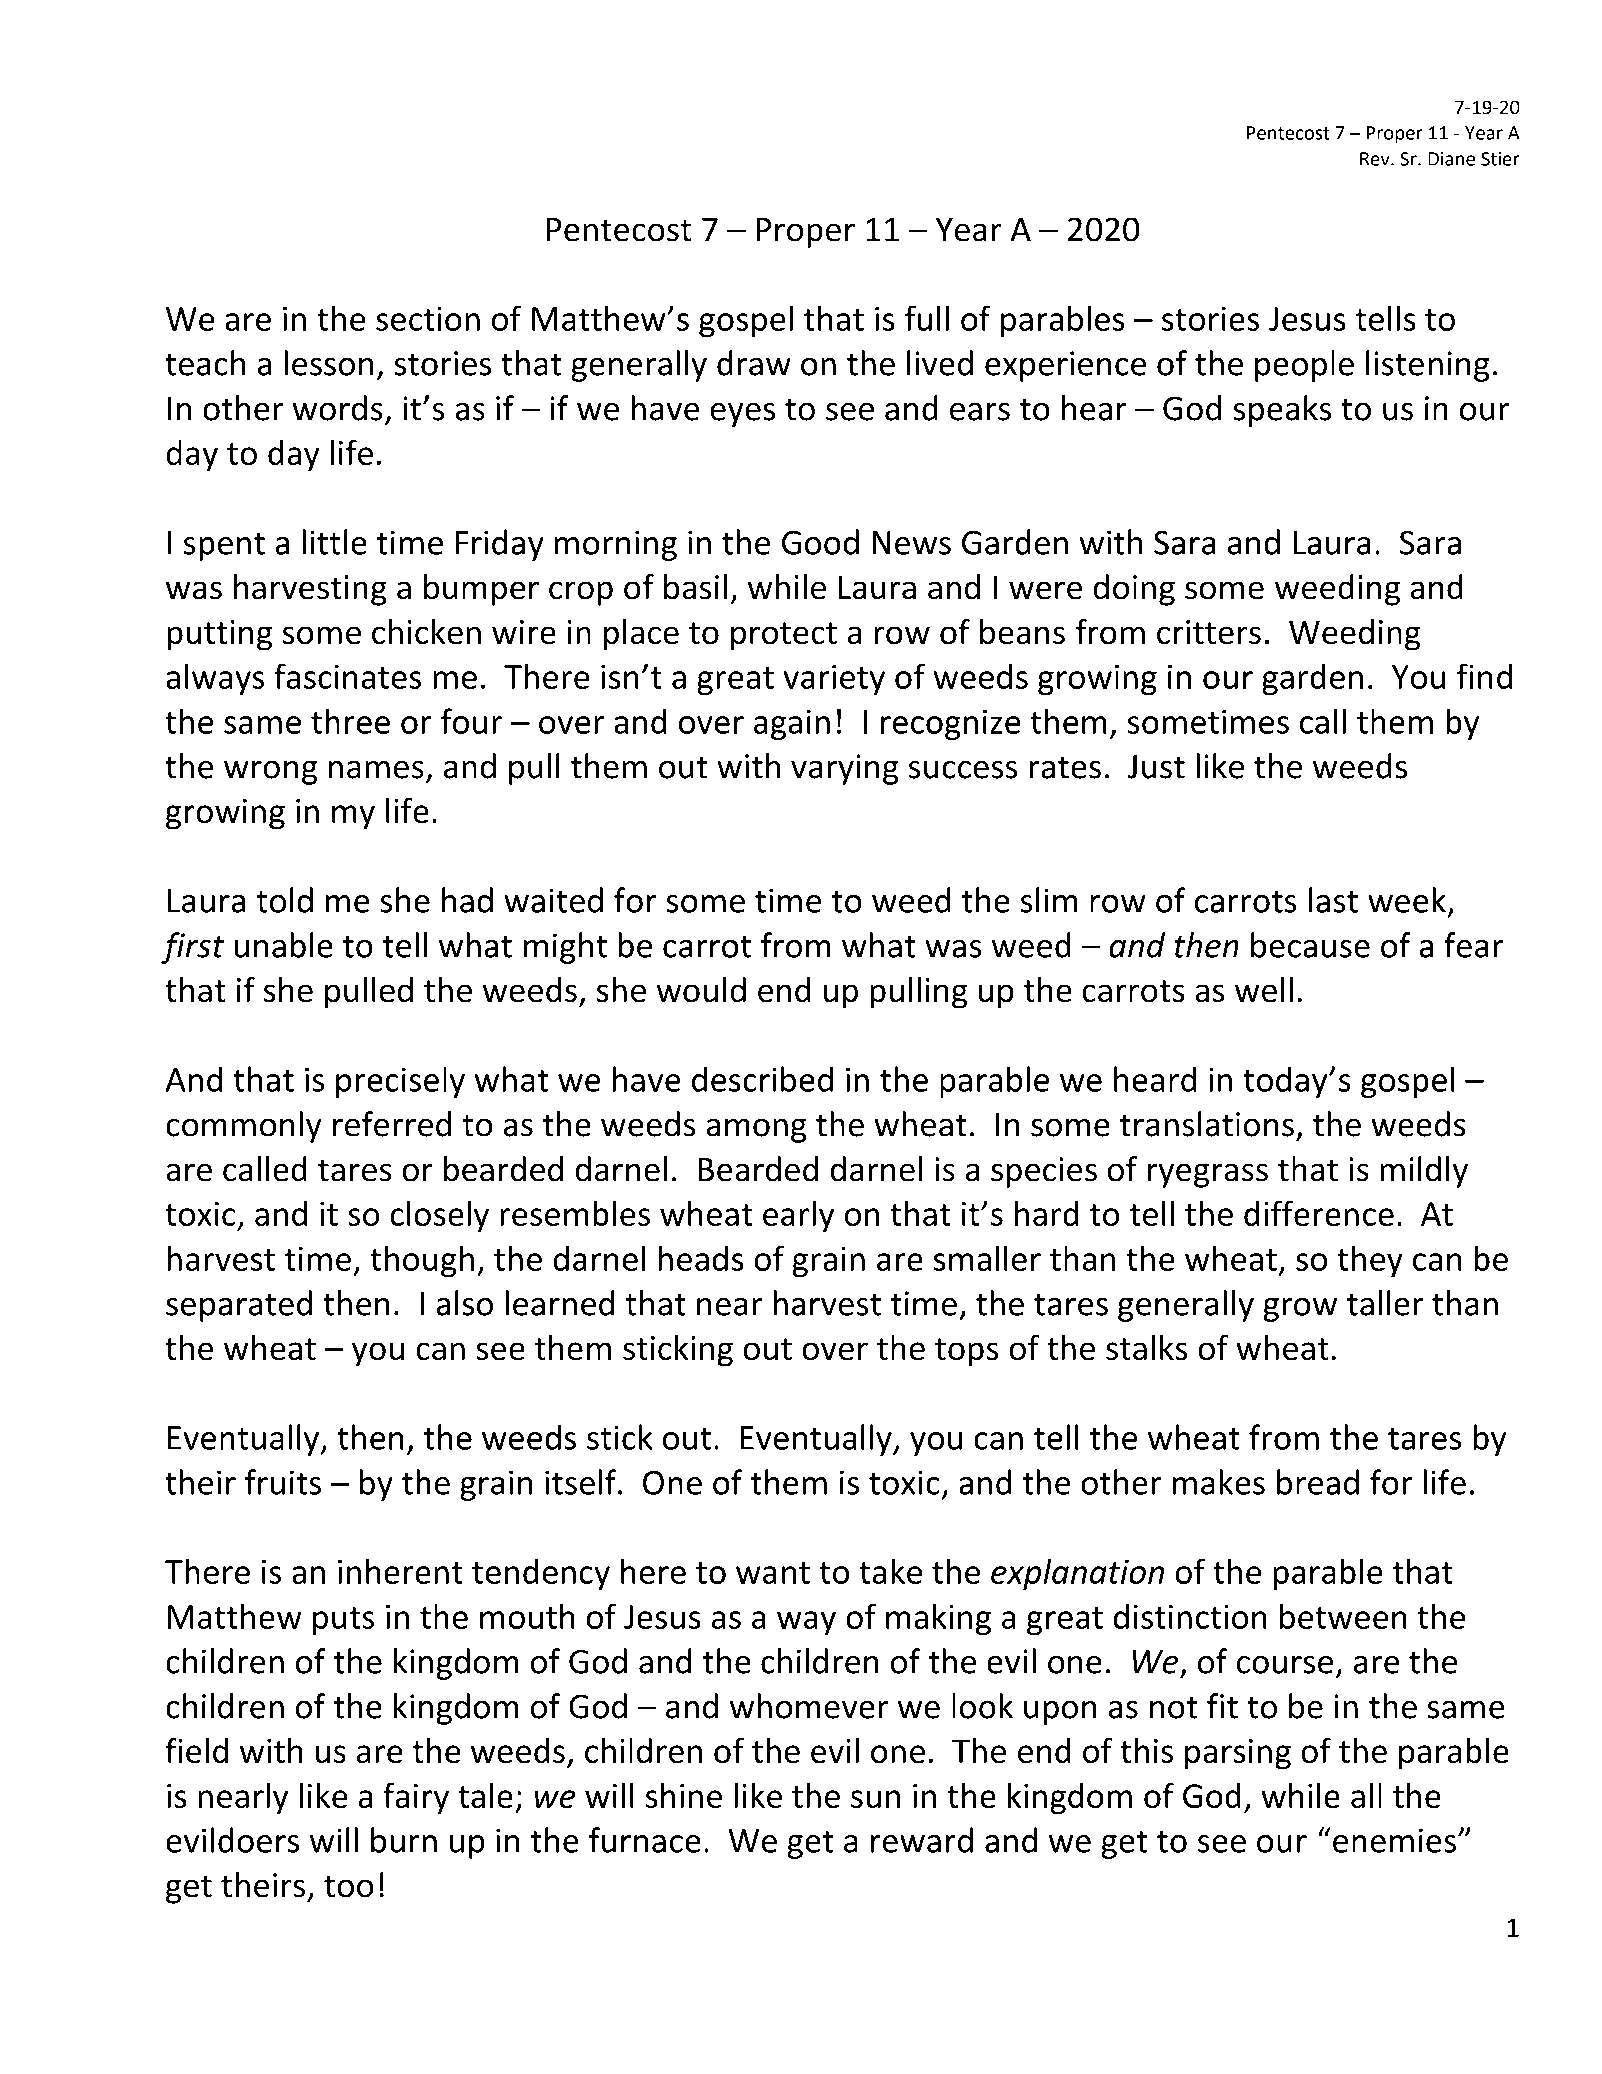 This page has width=1602, height=2074. Describe the element at coordinates (1376, 159) in the page. I see `Rev` at that location.
